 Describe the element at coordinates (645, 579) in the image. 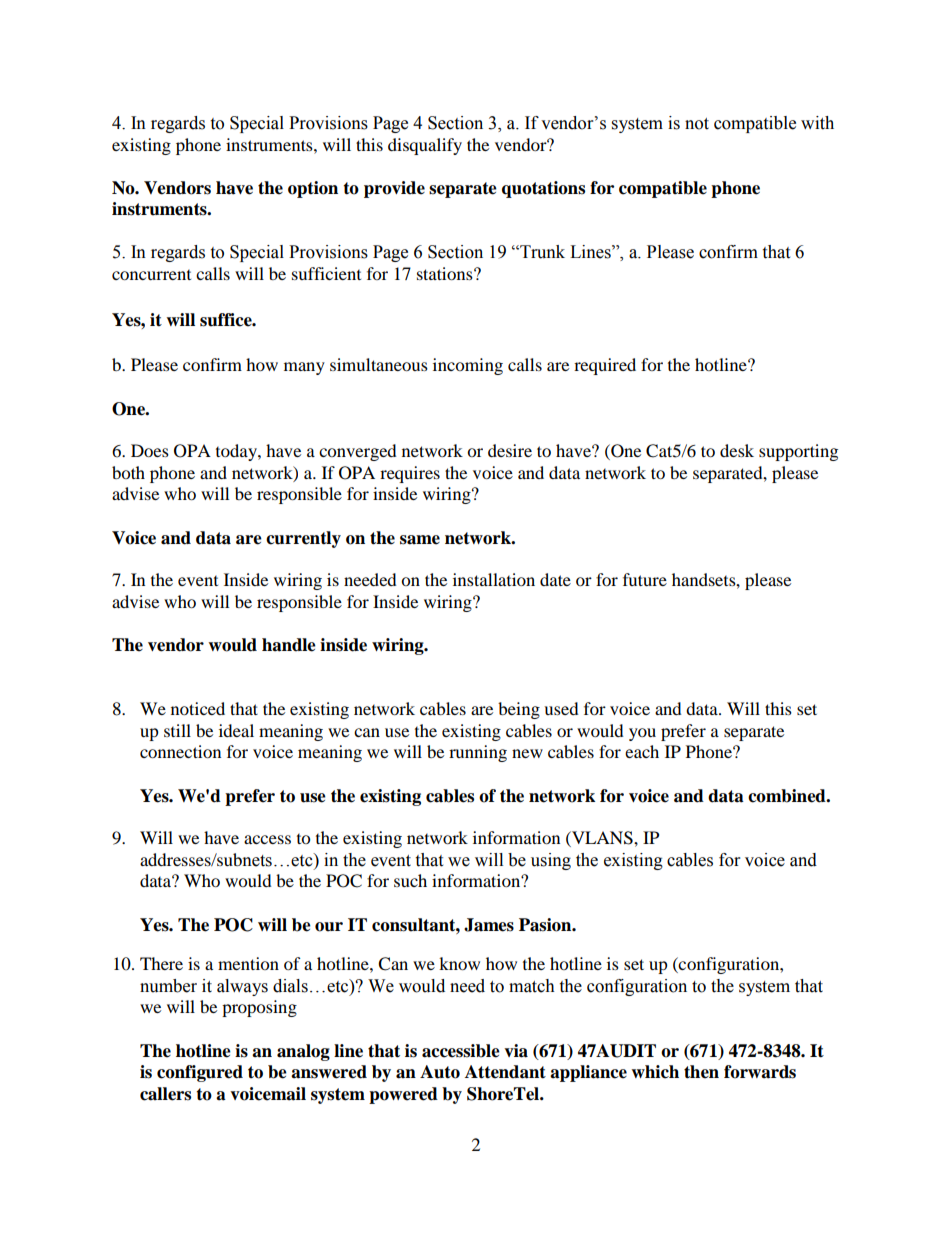

I see `future` at that location.
